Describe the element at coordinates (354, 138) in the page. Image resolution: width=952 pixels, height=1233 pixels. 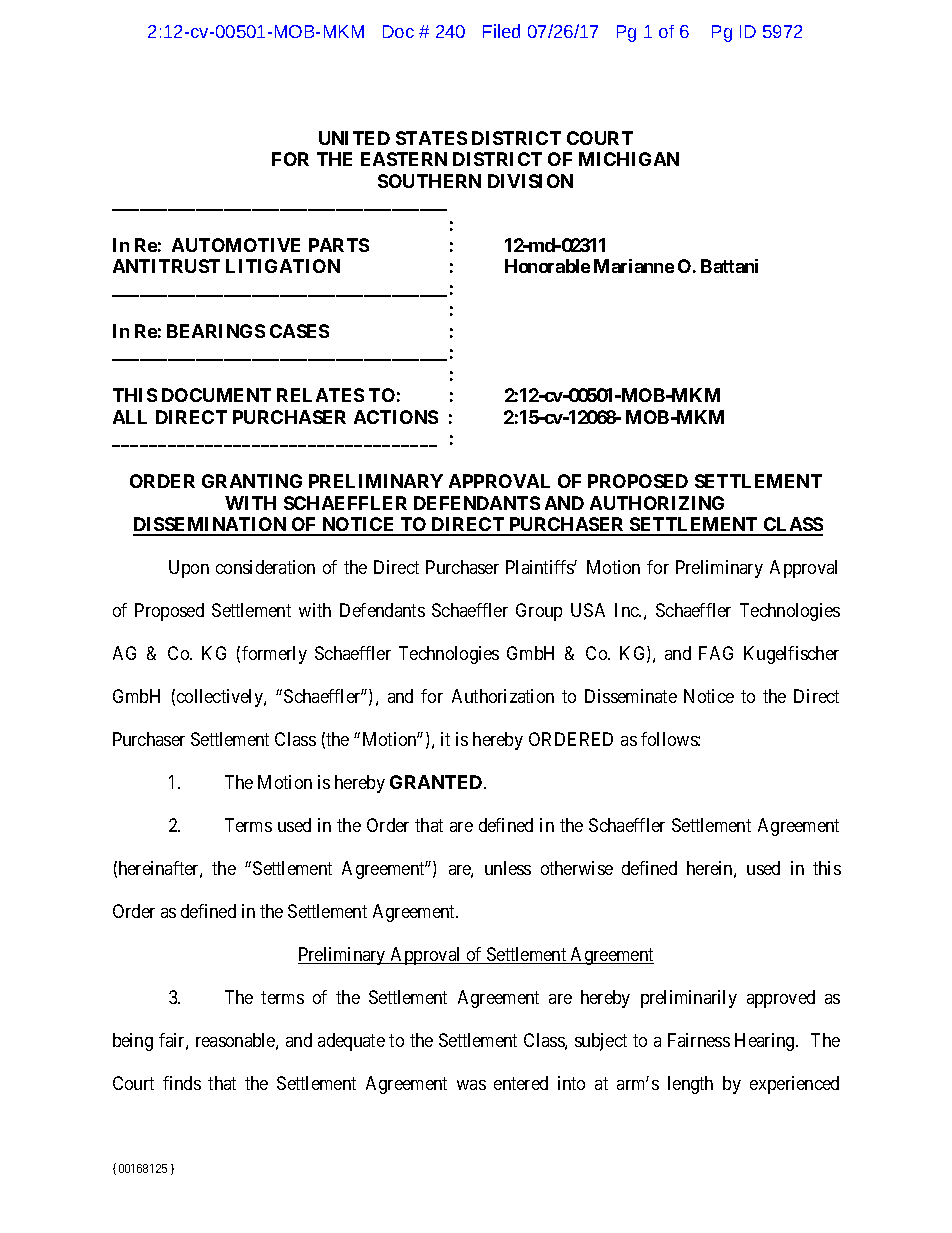
I see `UNITED` at that location.
